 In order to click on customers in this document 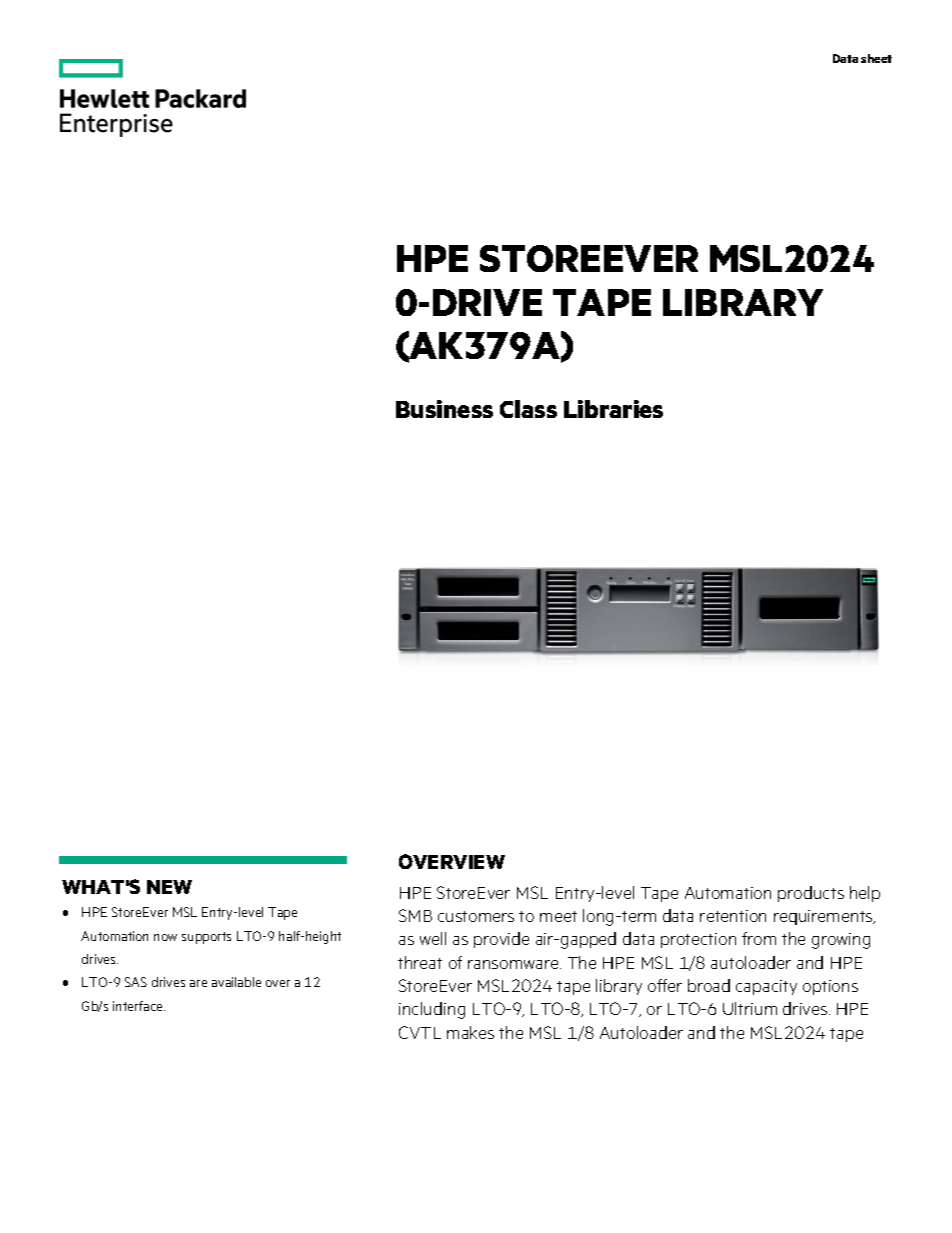, I will do `click(476, 916)`.
